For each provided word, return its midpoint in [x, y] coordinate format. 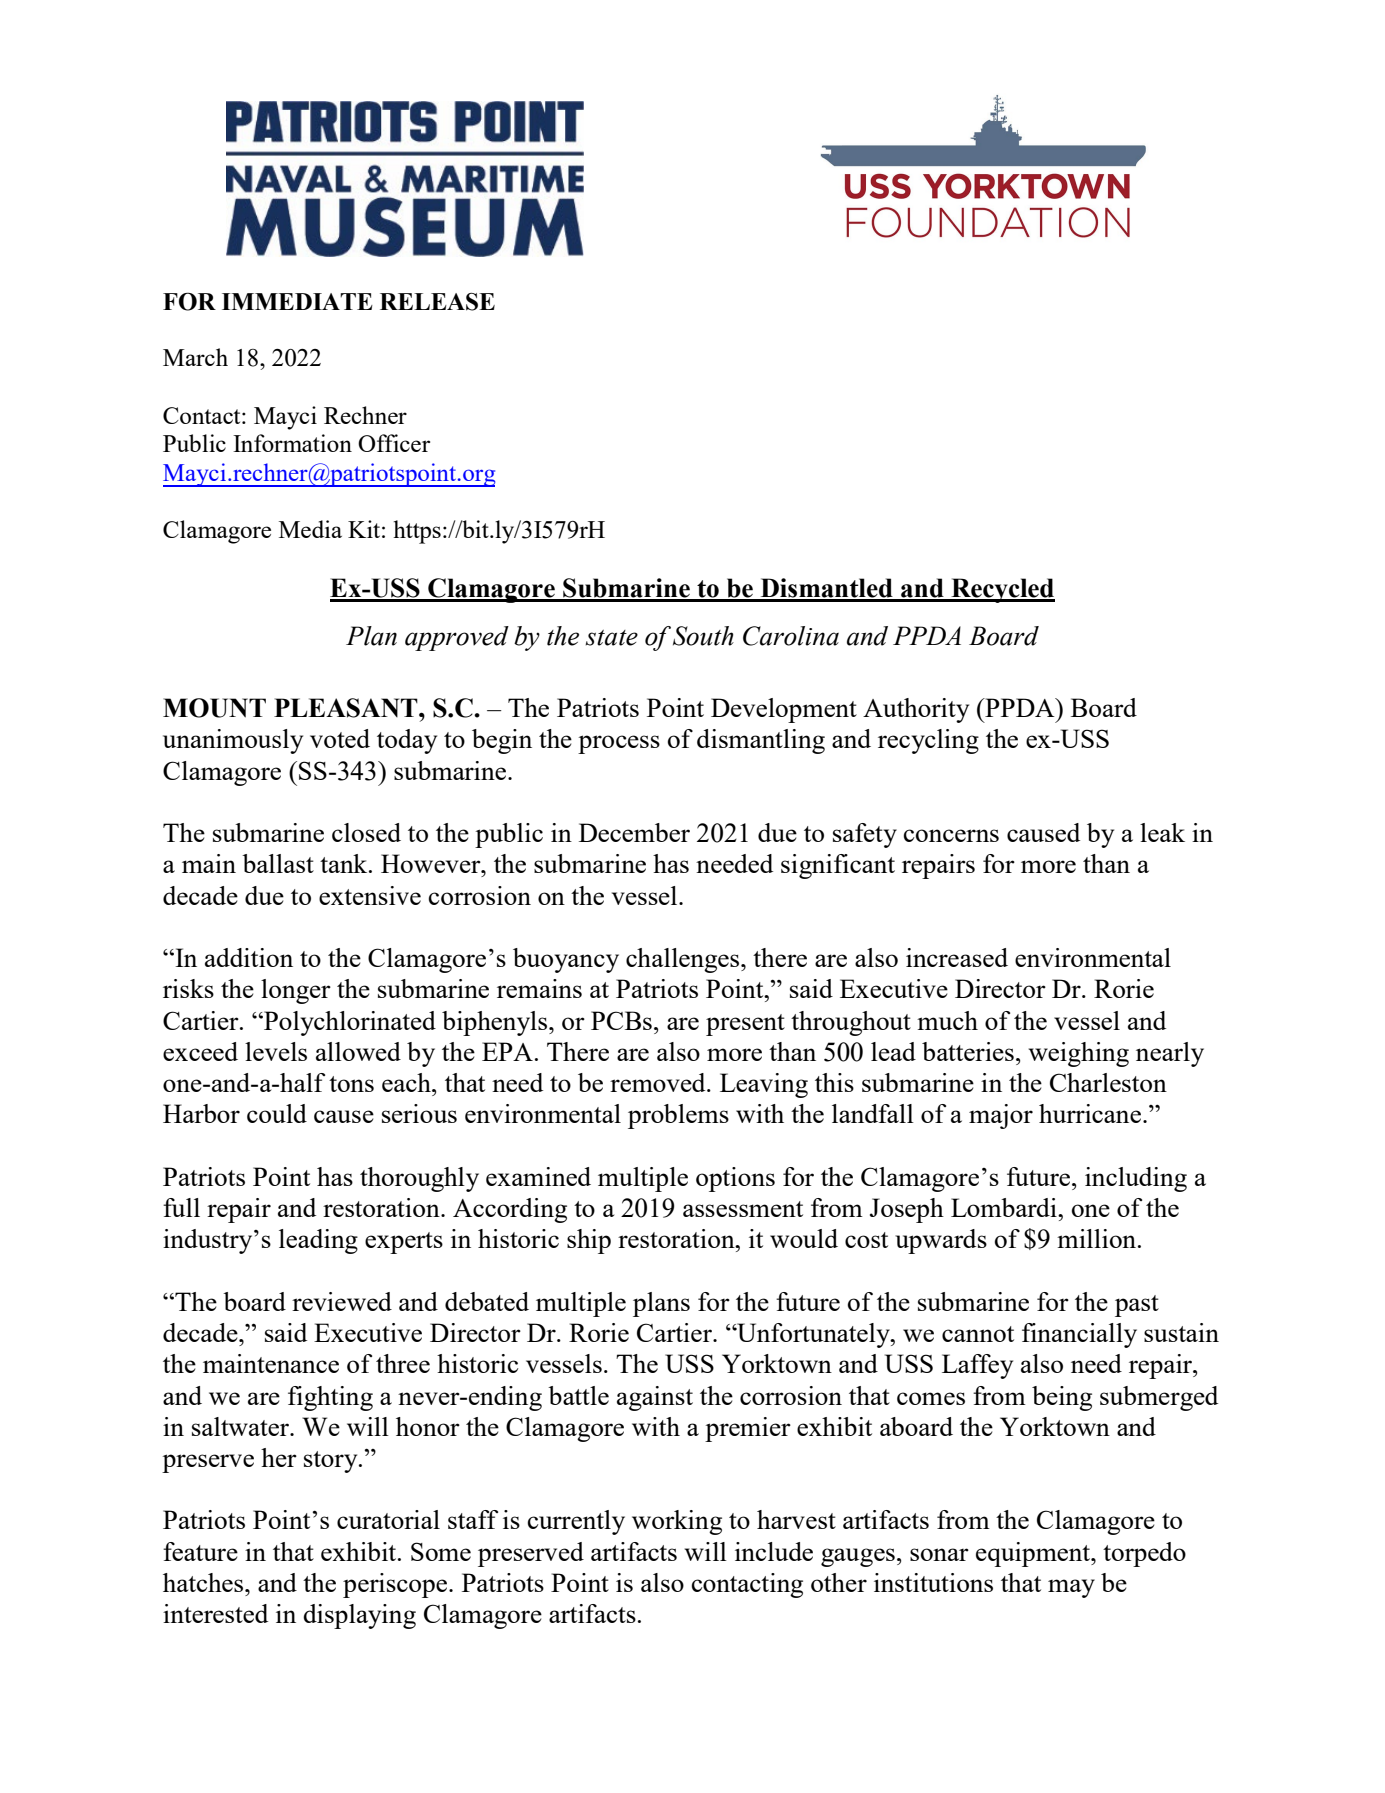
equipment [1034, 1554]
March [195, 357]
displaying [359, 1616]
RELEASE [437, 302]
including [1136, 1179]
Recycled [1002, 590]
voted [340, 738]
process [619, 744]
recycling [928, 741]
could [277, 1113]
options [735, 1179]
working [677, 1522]
